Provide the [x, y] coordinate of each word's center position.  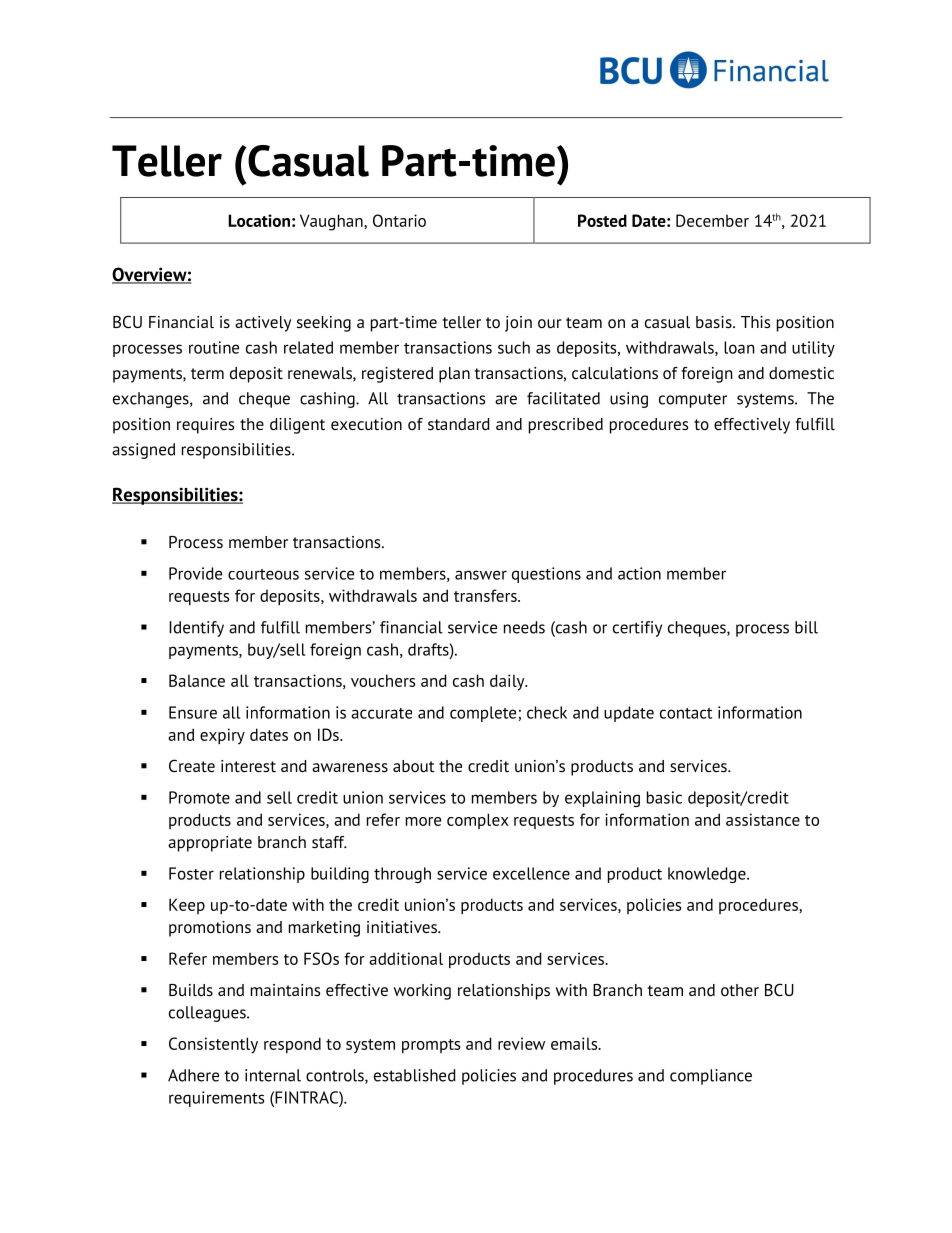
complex [478, 821]
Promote [199, 797]
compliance [711, 1077]
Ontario [399, 220]
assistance [763, 819]
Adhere [193, 1075]
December [712, 220]
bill [806, 627]
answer [481, 575]
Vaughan [332, 222]
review [521, 1043]
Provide [195, 573]
